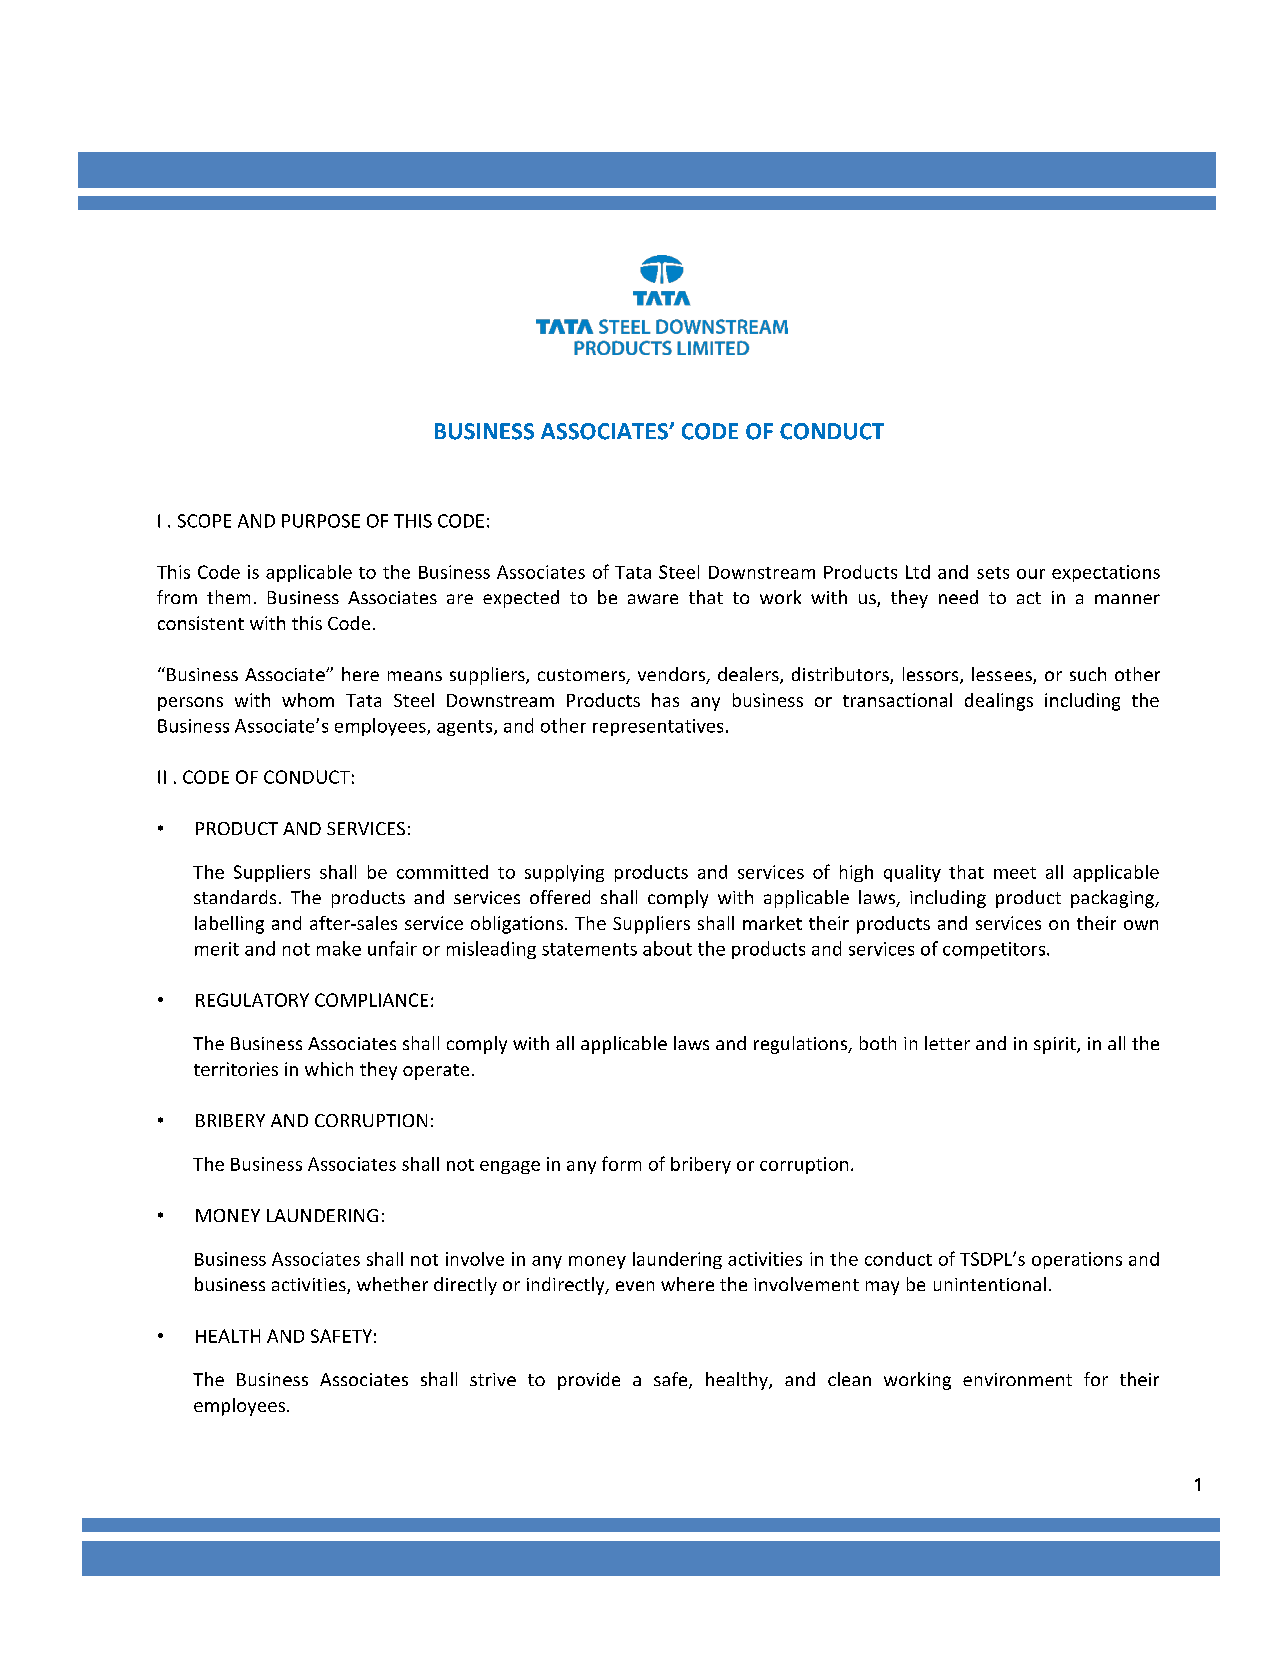  What do you see at coordinates (621, 1163) in the screenshot?
I see `form` at bounding box center [621, 1163].
